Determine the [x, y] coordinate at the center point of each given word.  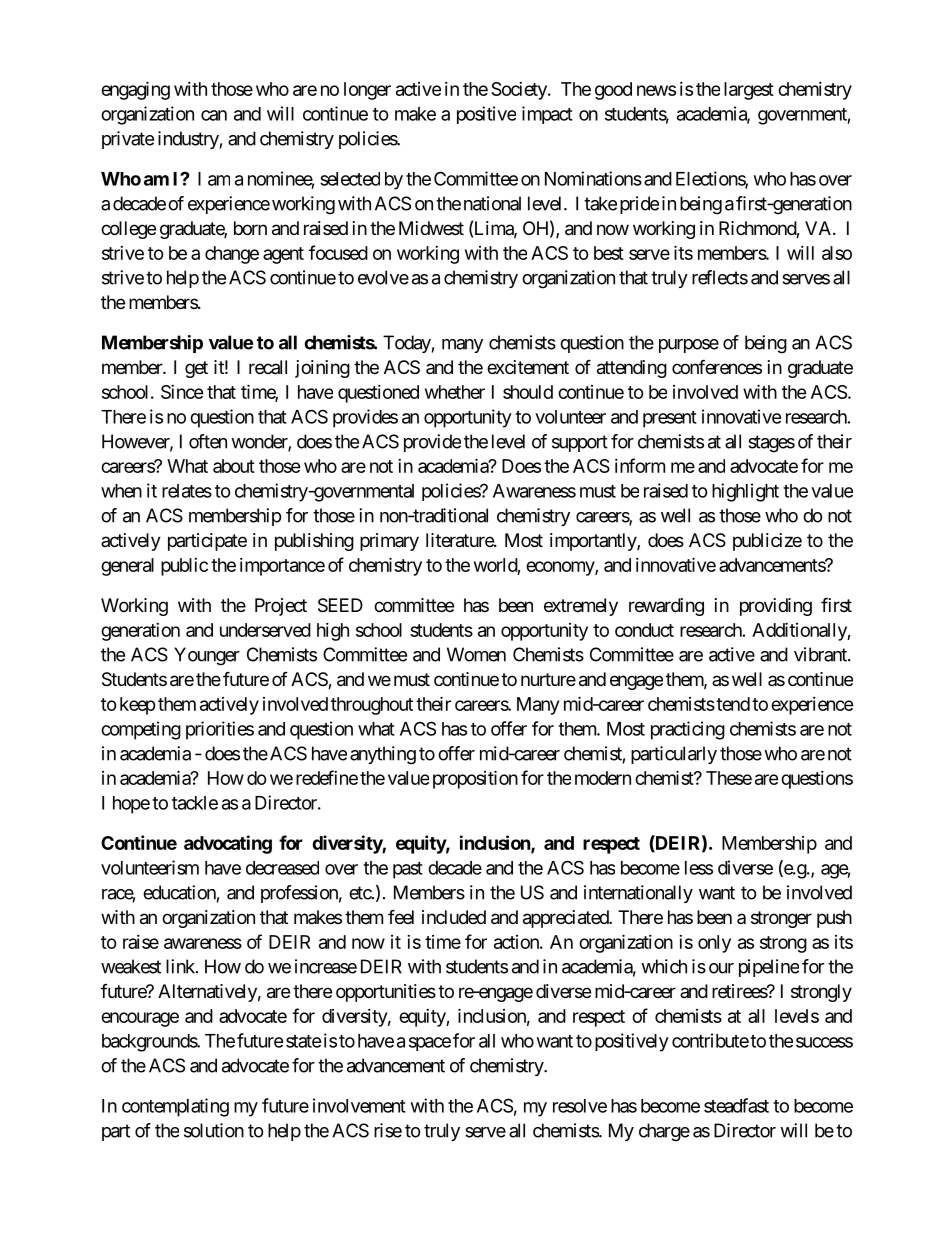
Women [476, 654]
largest [749, 91]
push [834, 919]
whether [455, 392]
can [214, 115]
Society [520, 91]
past [408, 870]
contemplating [175, 1107]
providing [776, 607]
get [196, 369]
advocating [228, 844]
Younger [207, 656]
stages [771, 444]
